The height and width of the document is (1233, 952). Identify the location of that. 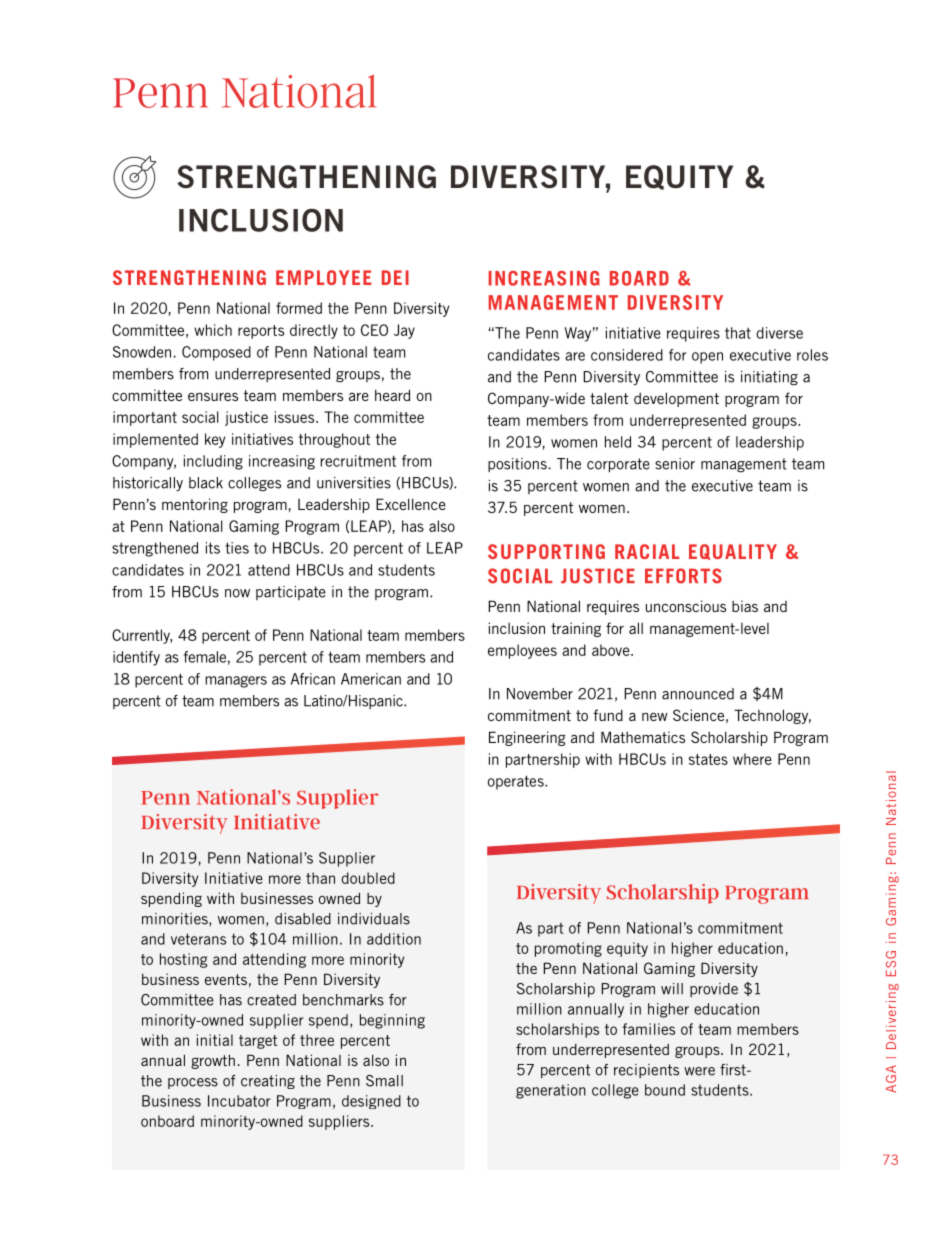
(738, 333).
